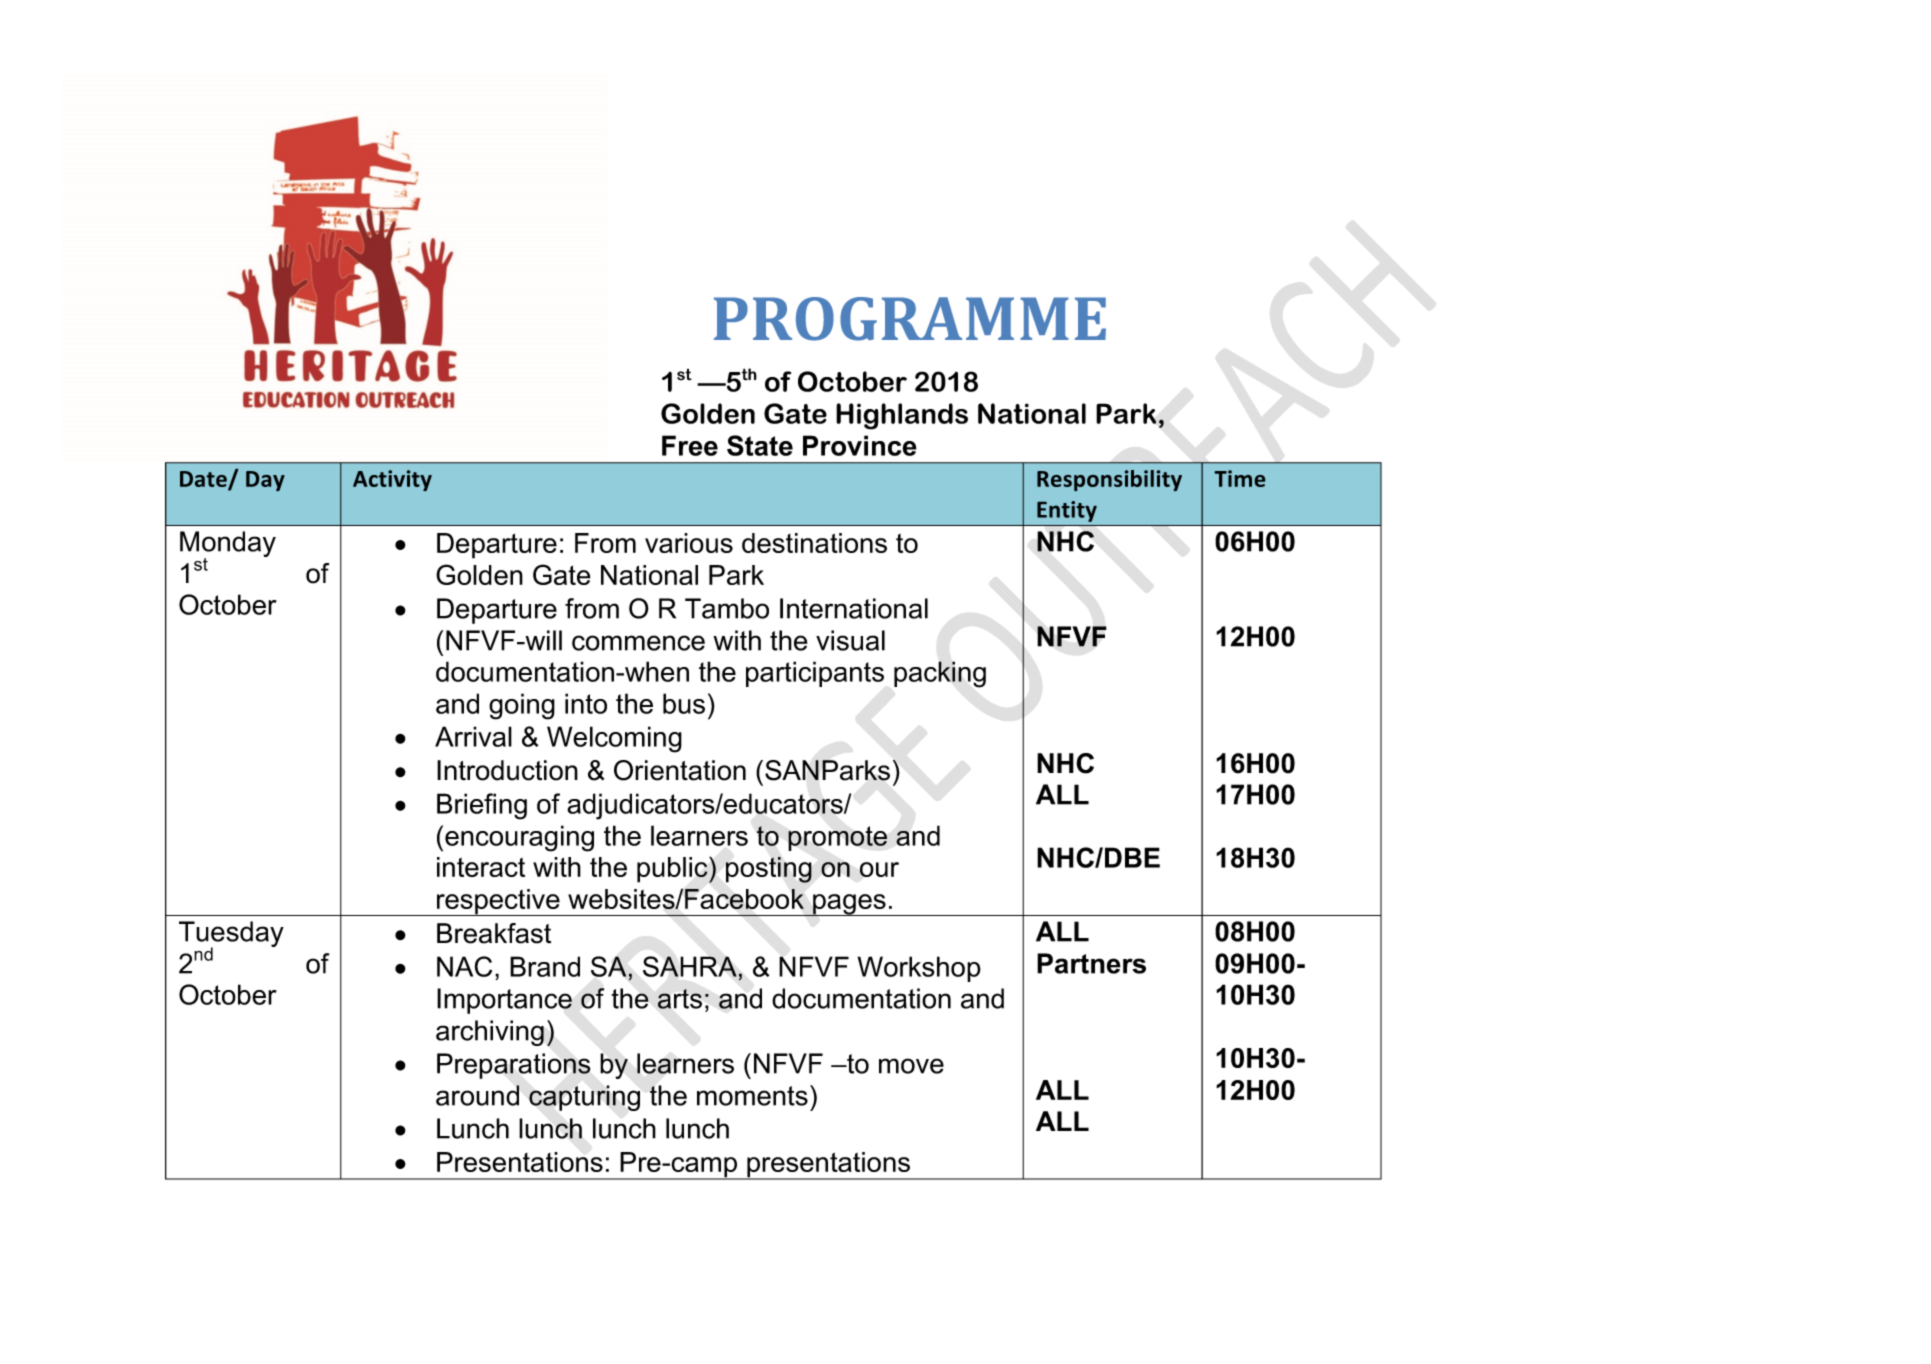  Describe the element at coordinates (1109, 480) in the image. I see `Responsibility` at that location.
